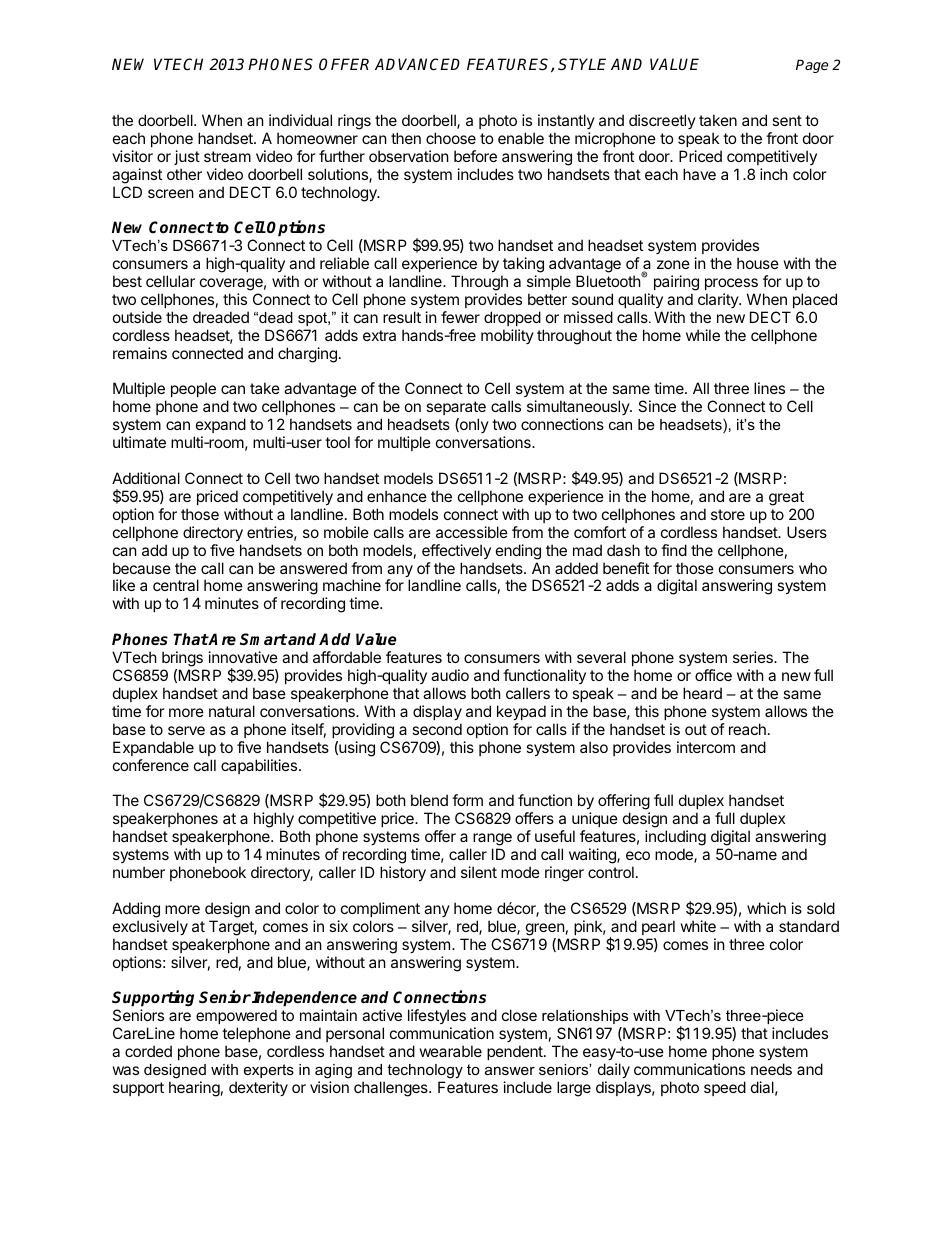 This page has height=1233, width=952. Describe the element at coordinates (186, 730) in the page. I see `serve` at that location.
